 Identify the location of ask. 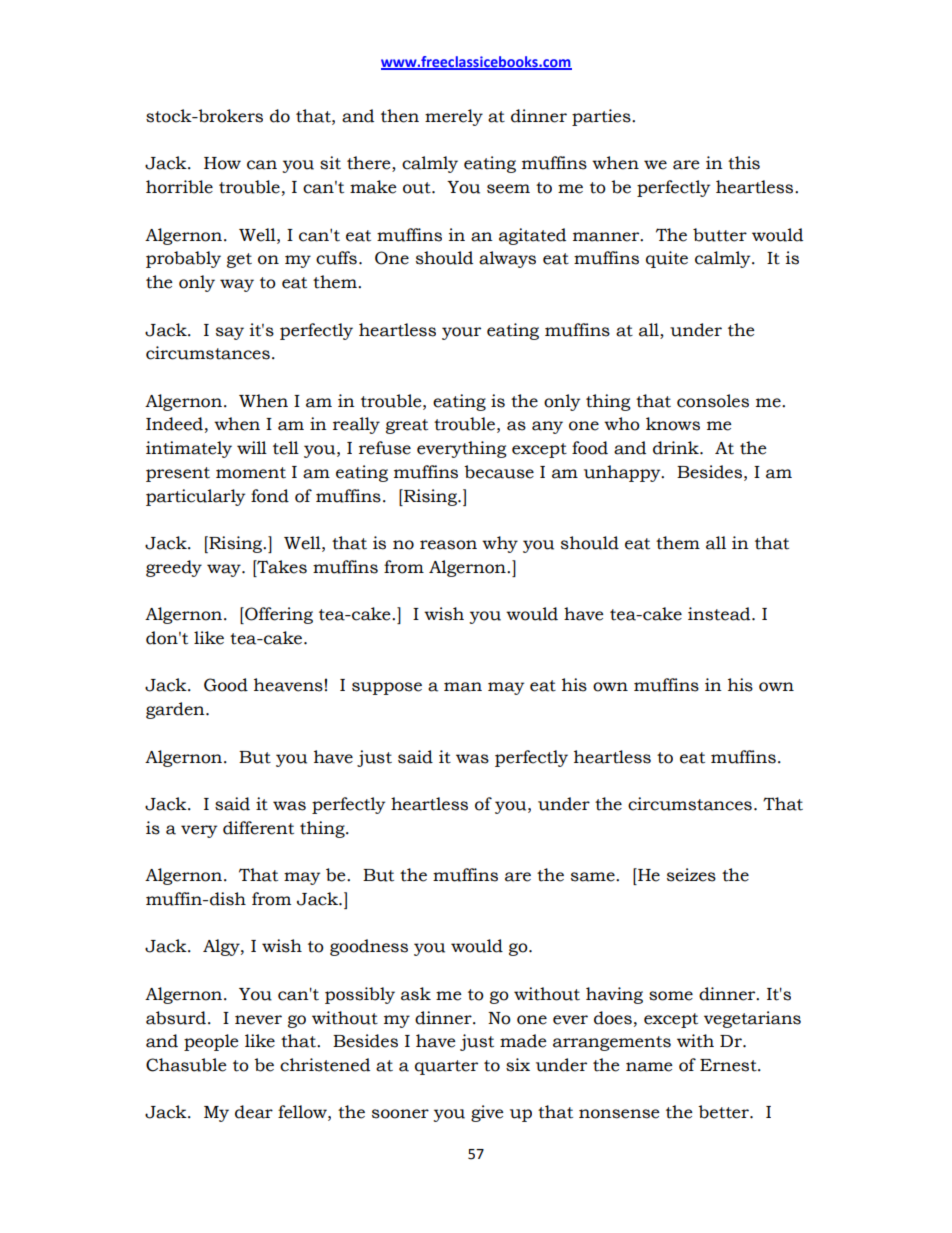
(416, 994).
